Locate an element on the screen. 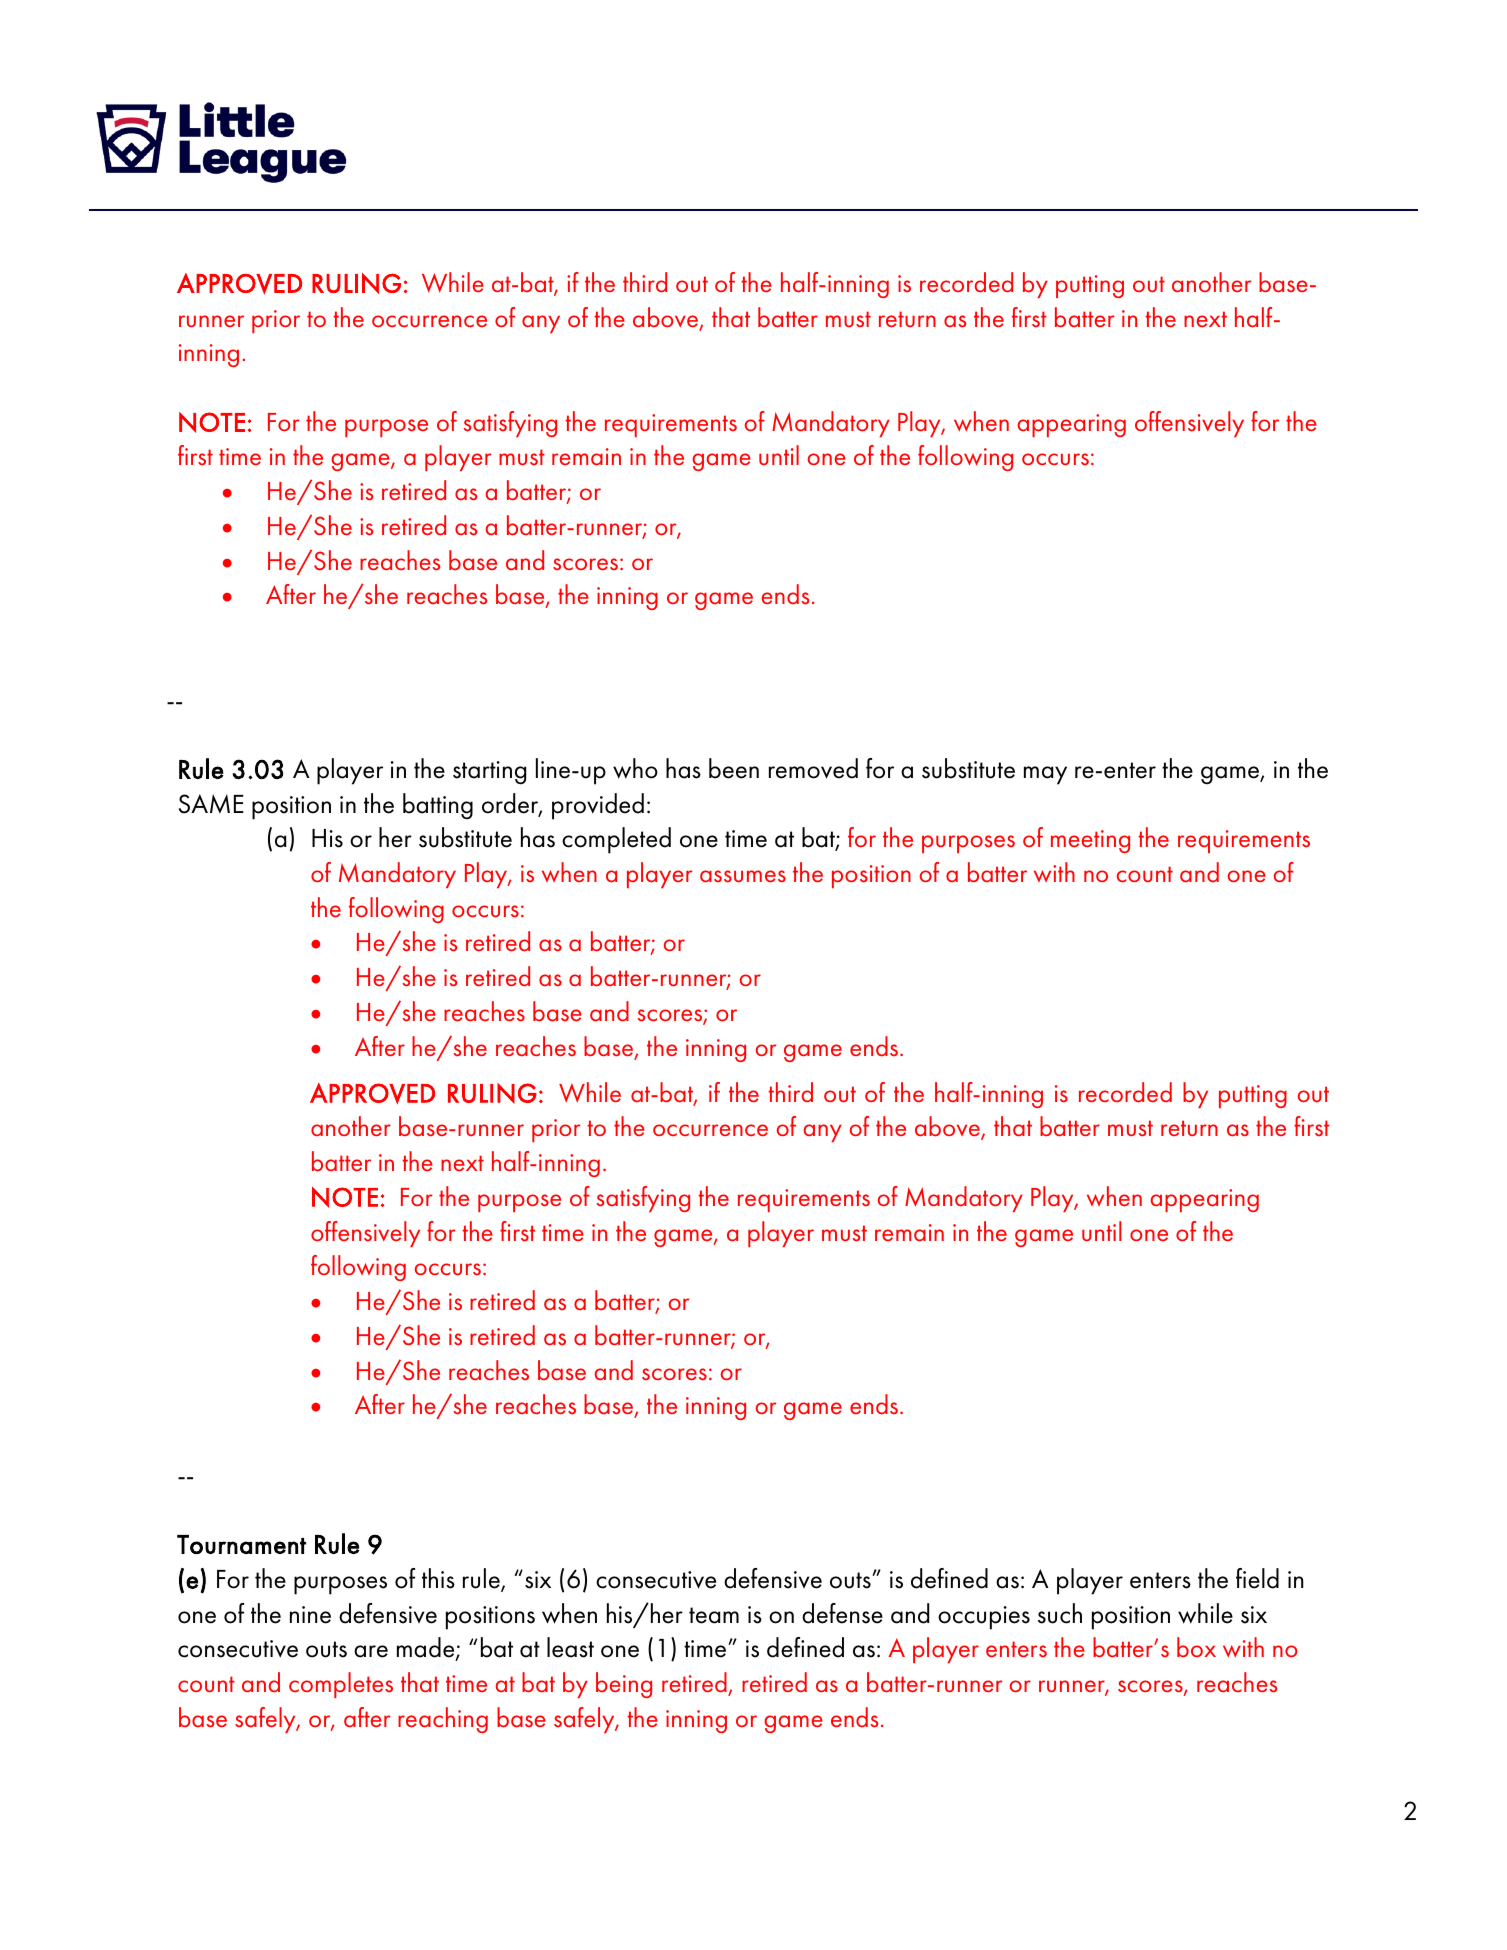 This screenshot has width=1507, height=1950. field is located at coordinates (1257, 1578).
